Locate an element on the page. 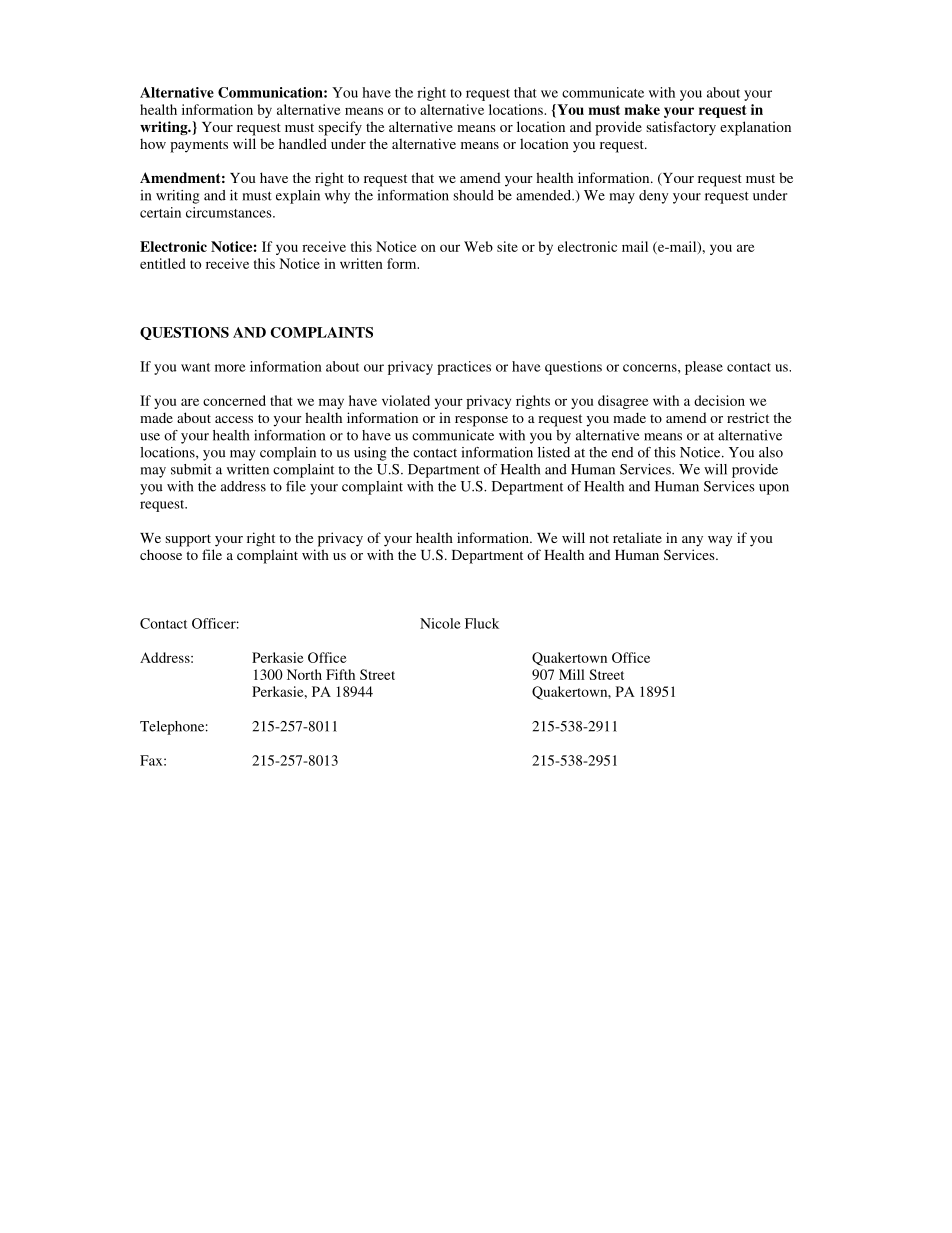 Image resolution: width=952 pixels, height=1233 pixels. payments is located at coordinates (199, 146).
